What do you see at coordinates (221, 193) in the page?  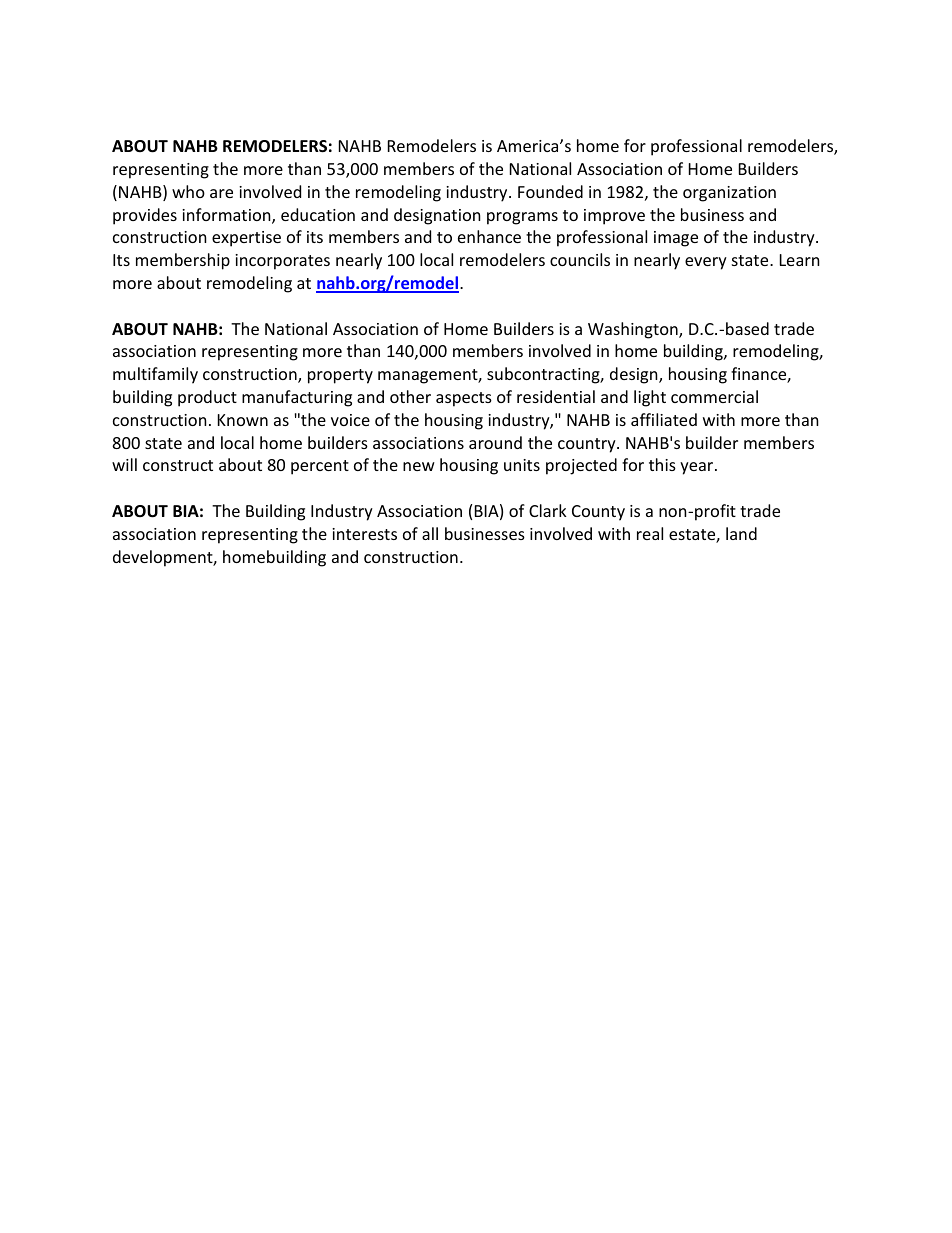 I see `are` at bounding box center [221, 193].
